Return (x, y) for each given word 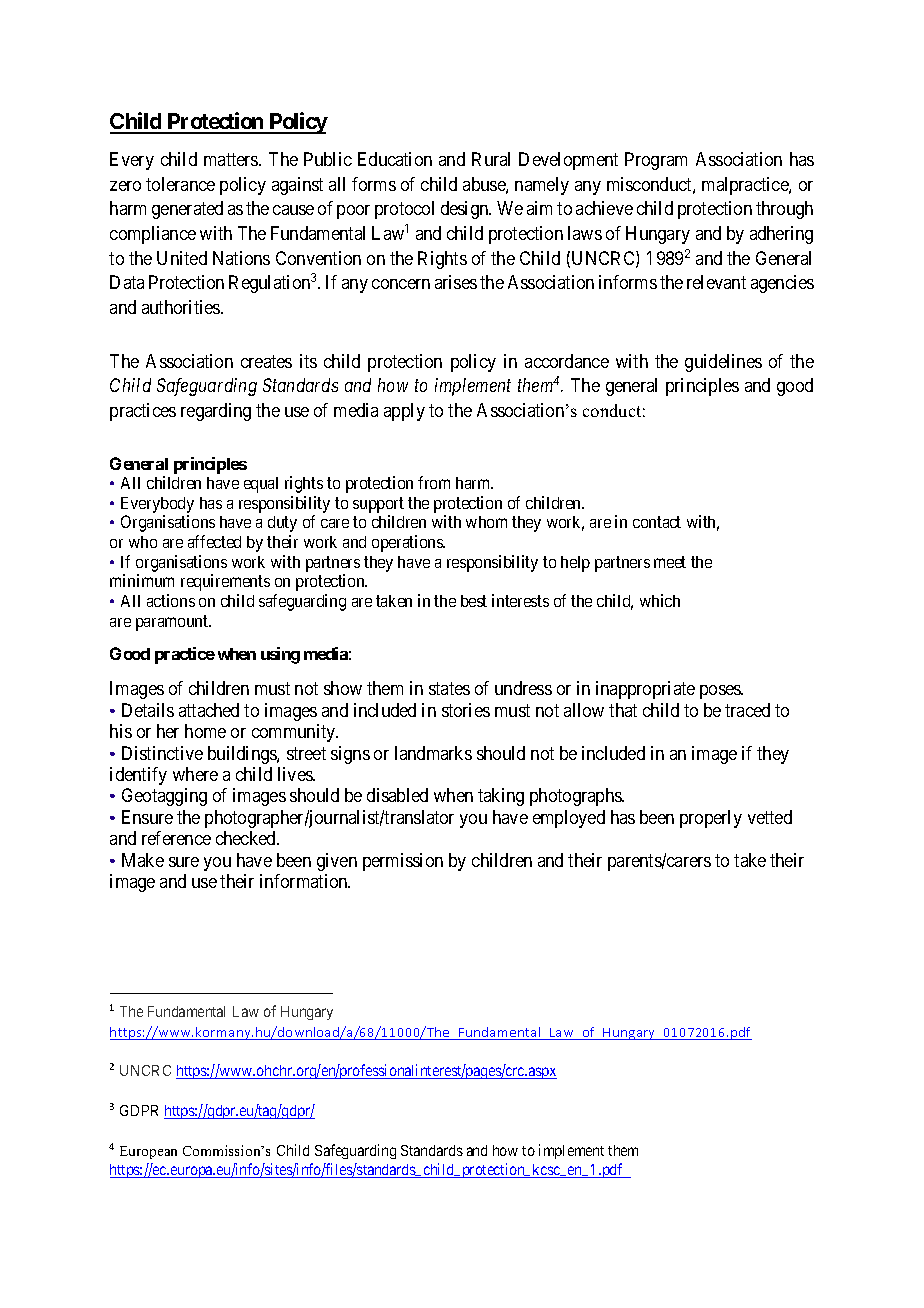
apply (404, 412)
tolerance (180, 184)
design (466, 210)
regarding (216, 412)
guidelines (723, 363)
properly (711, 819)
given (337, 862)
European (148, 1152)
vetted (770, 817)
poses (721, 692)
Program (656, 161)
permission (403, 862)
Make (143, 860)
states (449, 688)
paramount (173, 623)
